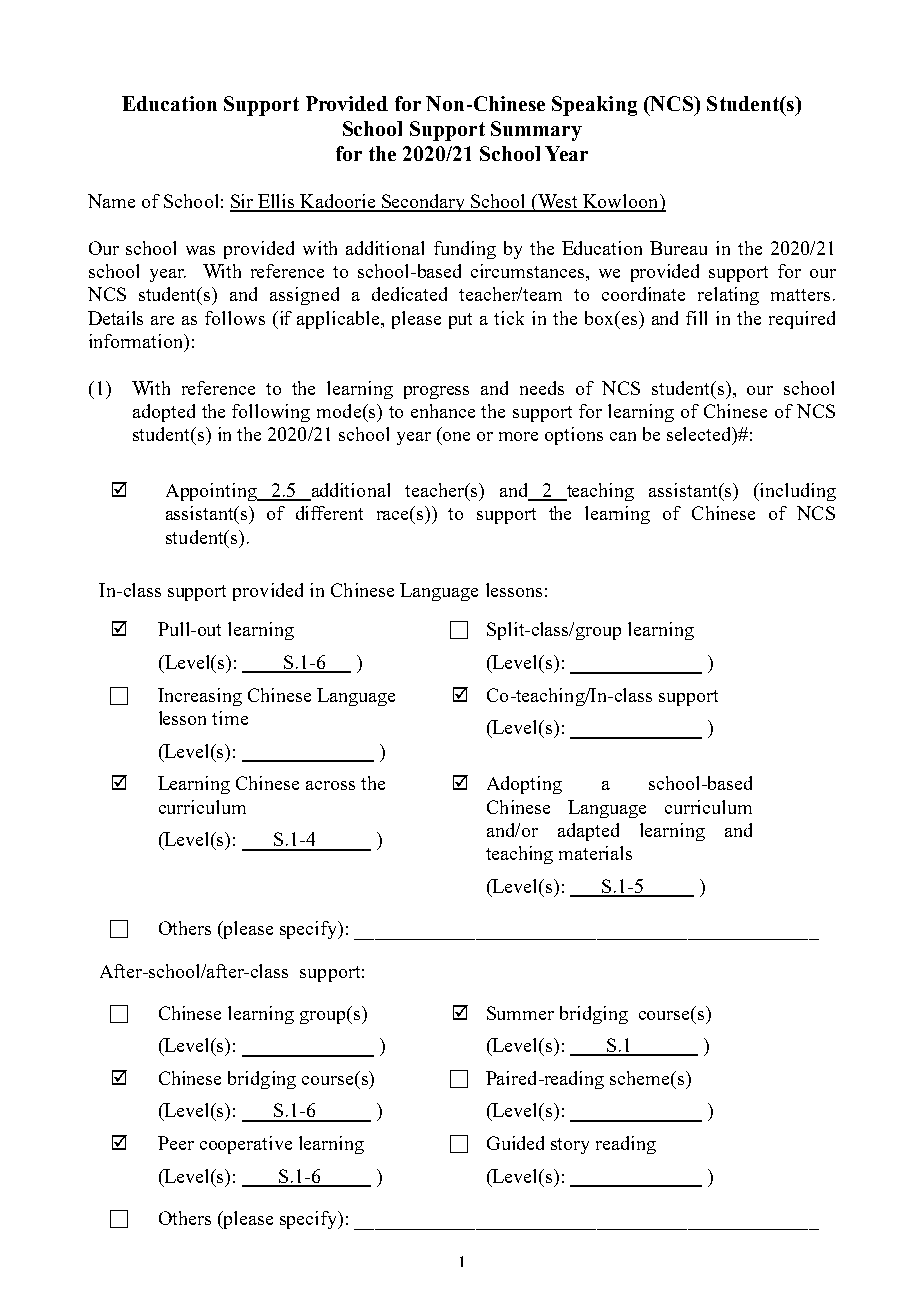  What do you see at coordinates (200, 697) in the image?
I see `Increasing` at bounding box center [200, 697].
